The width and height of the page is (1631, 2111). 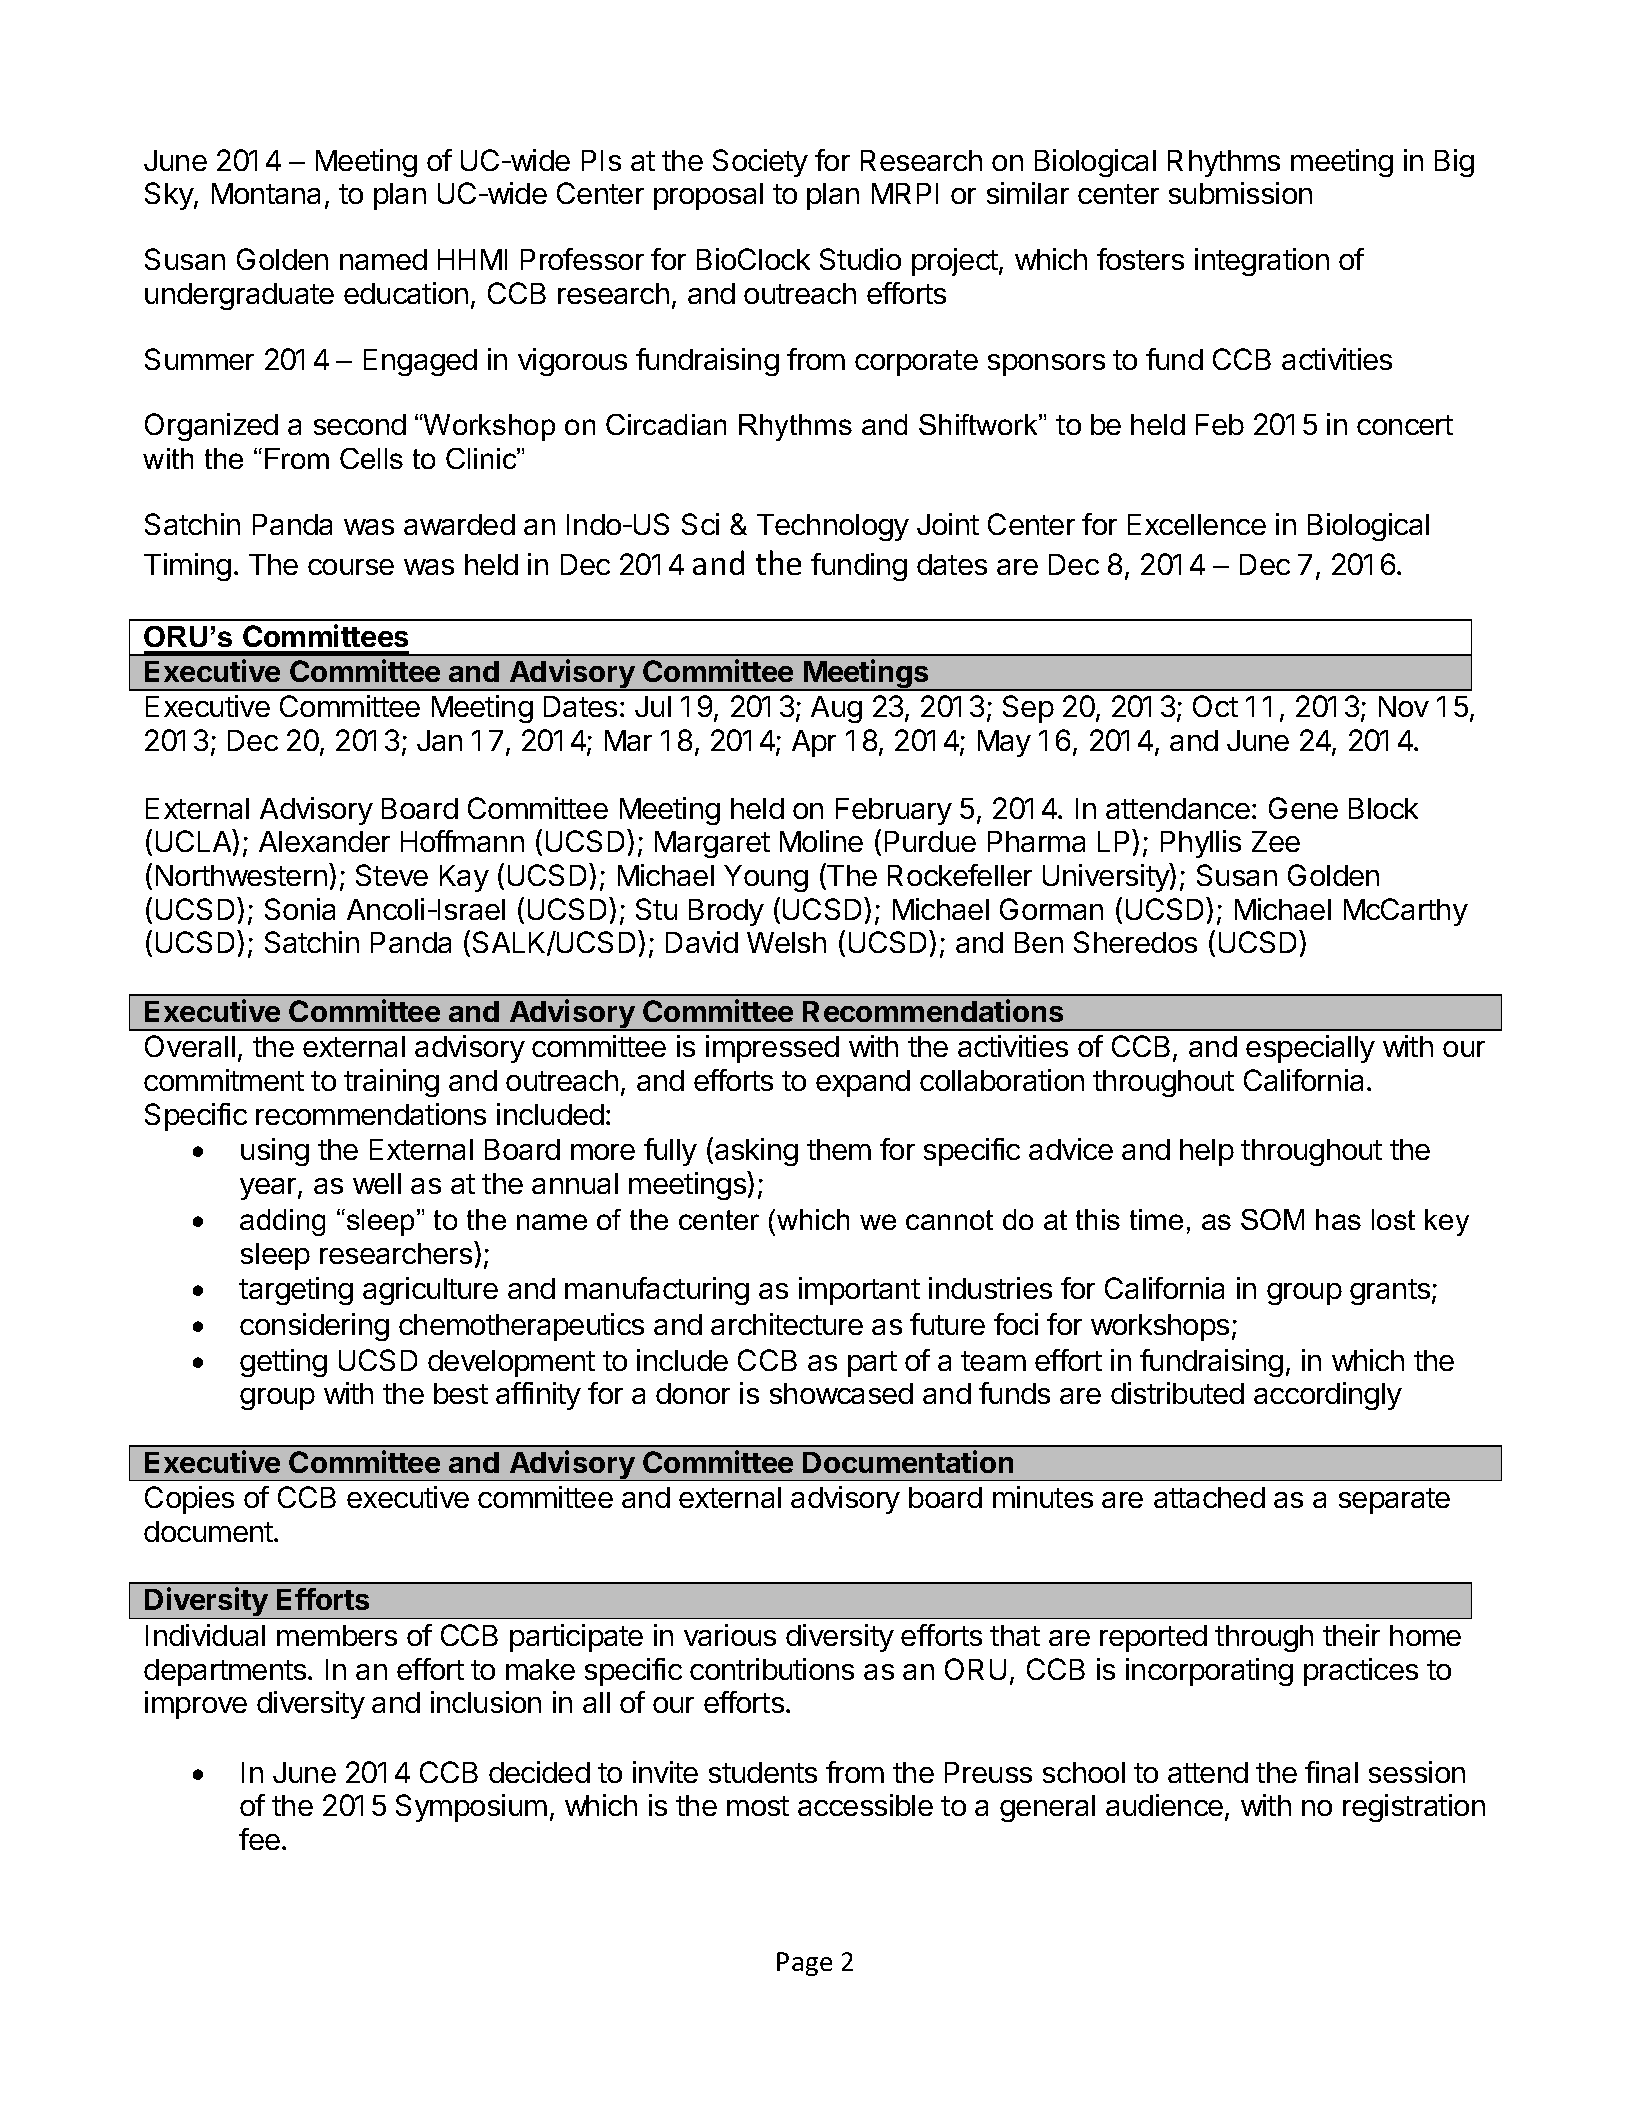 What do you see at coordinates (730, 1635) in the page?
I see `various` at bounding box center [730, 1635].
